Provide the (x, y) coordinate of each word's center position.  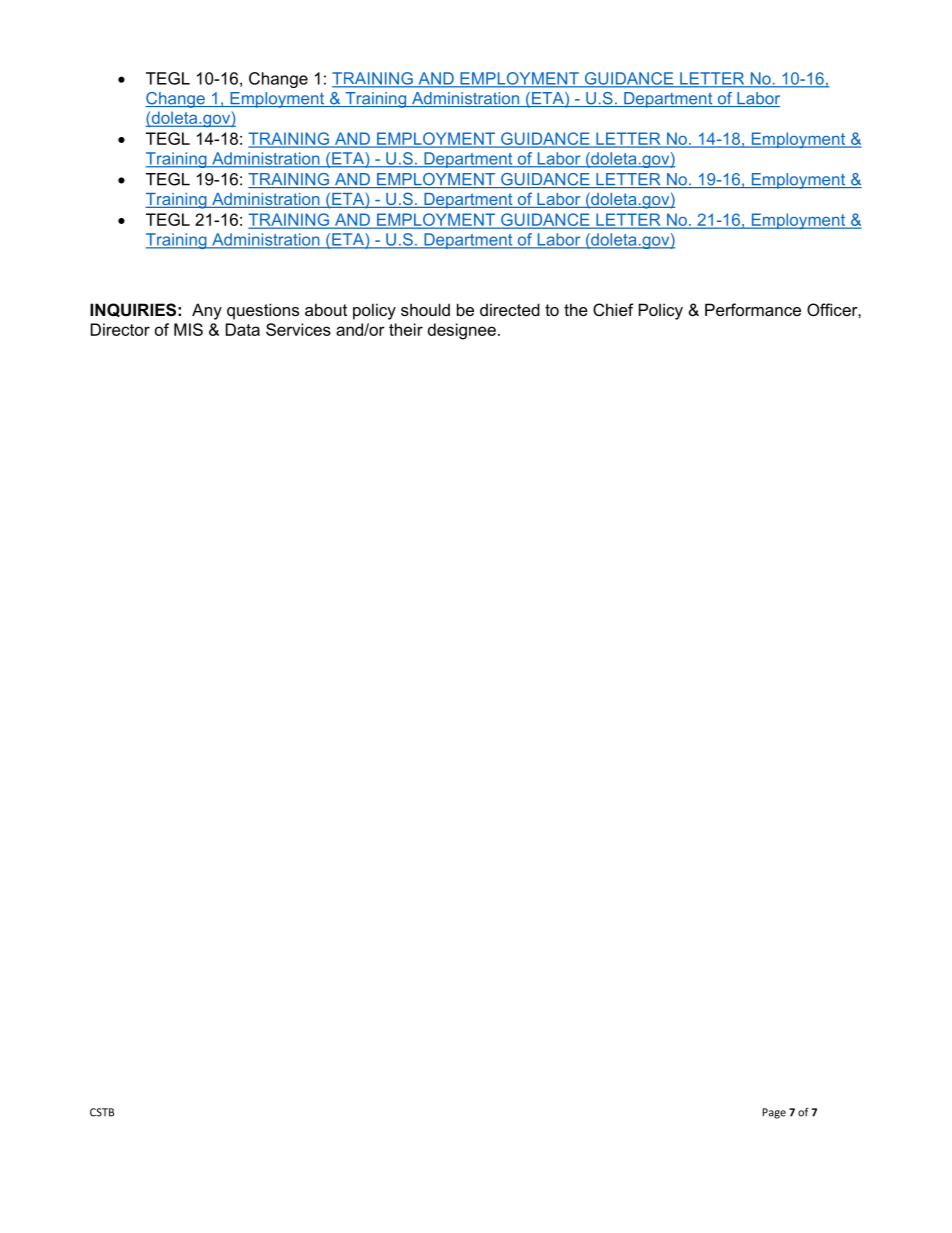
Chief (613, 309)
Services (298, 329)
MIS (188, 329)
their (406, 329)
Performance (753, 309)
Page (774, 1113)
